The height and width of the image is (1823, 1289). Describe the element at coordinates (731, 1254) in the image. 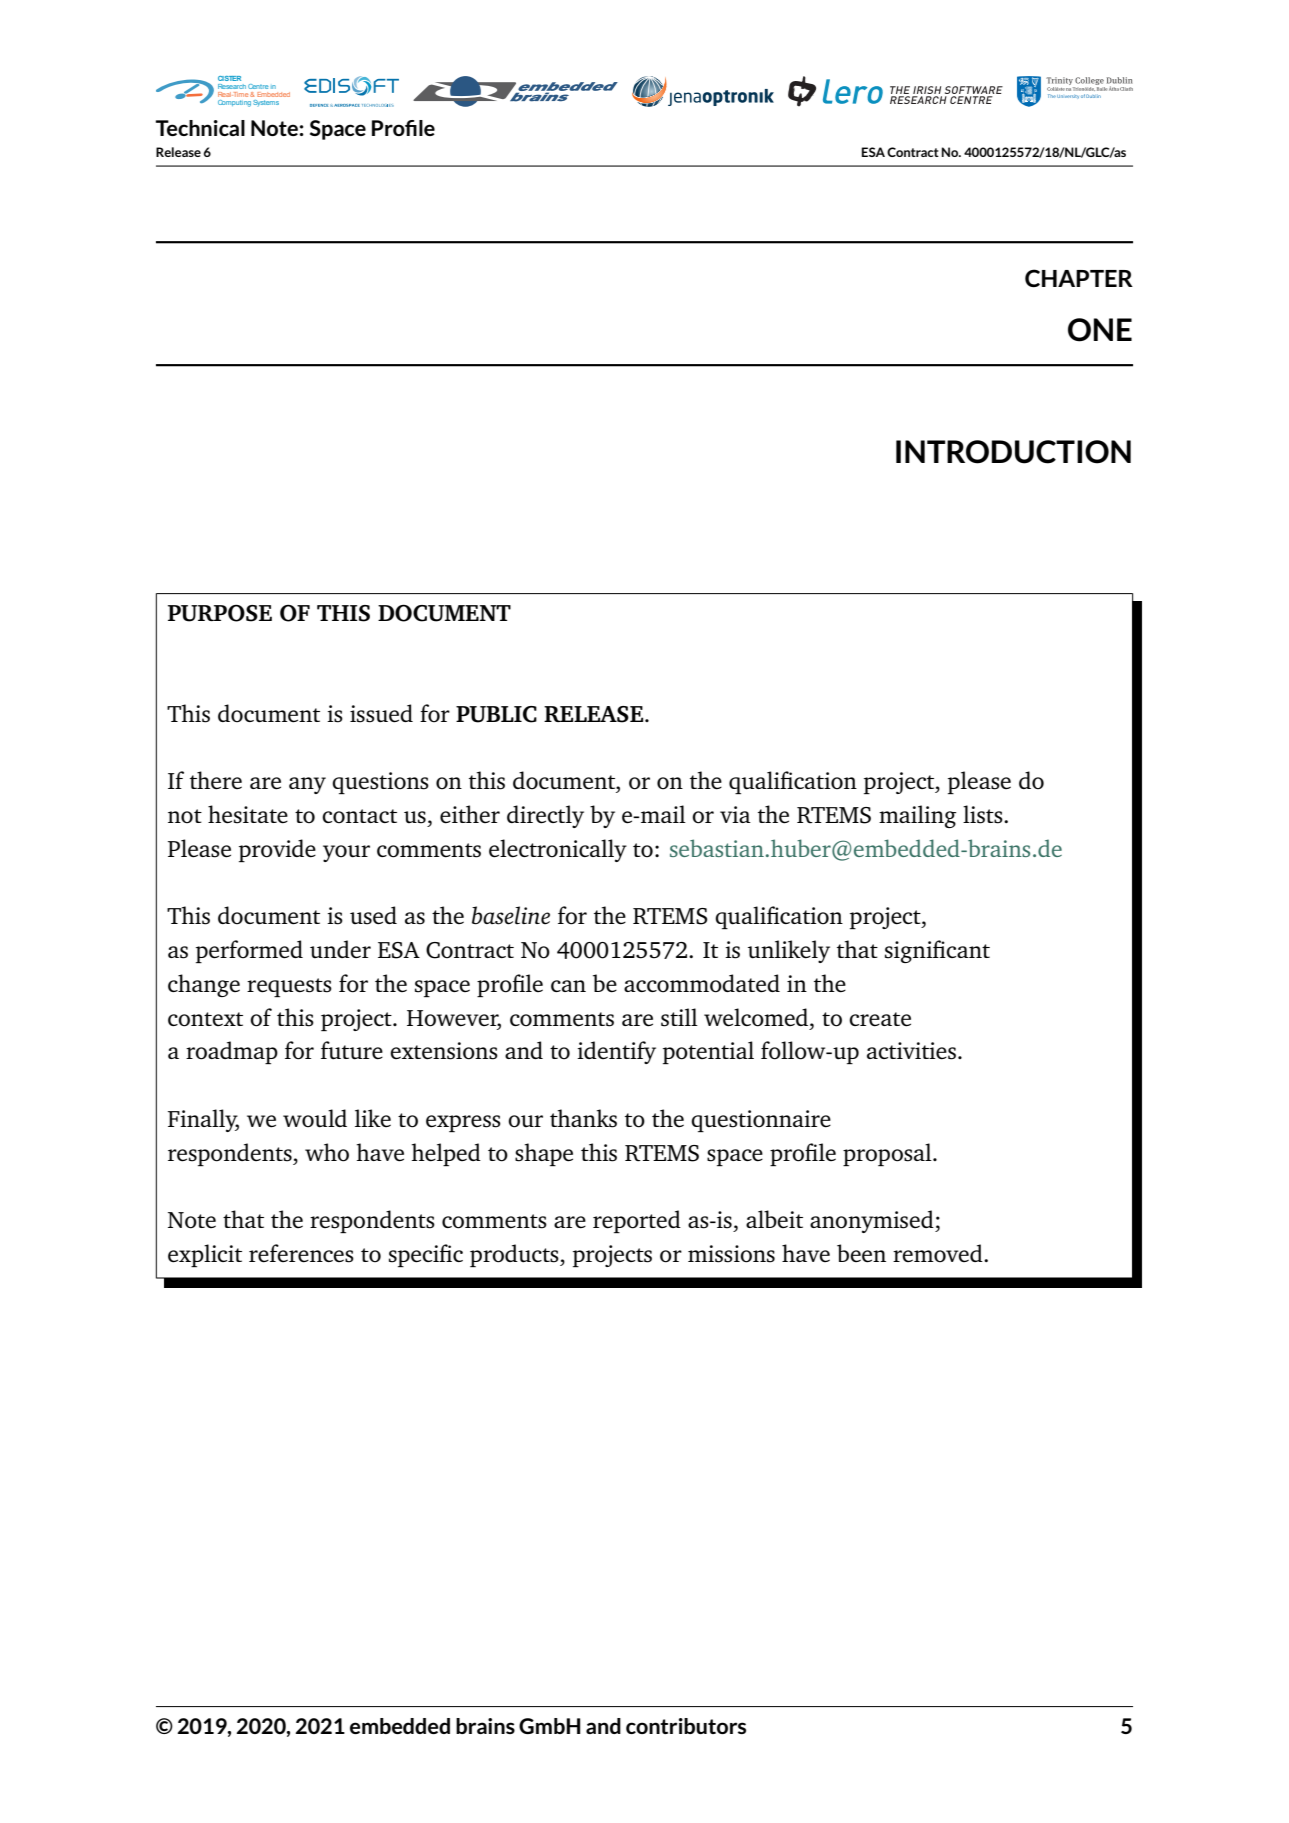

I see `missions` at that location.
